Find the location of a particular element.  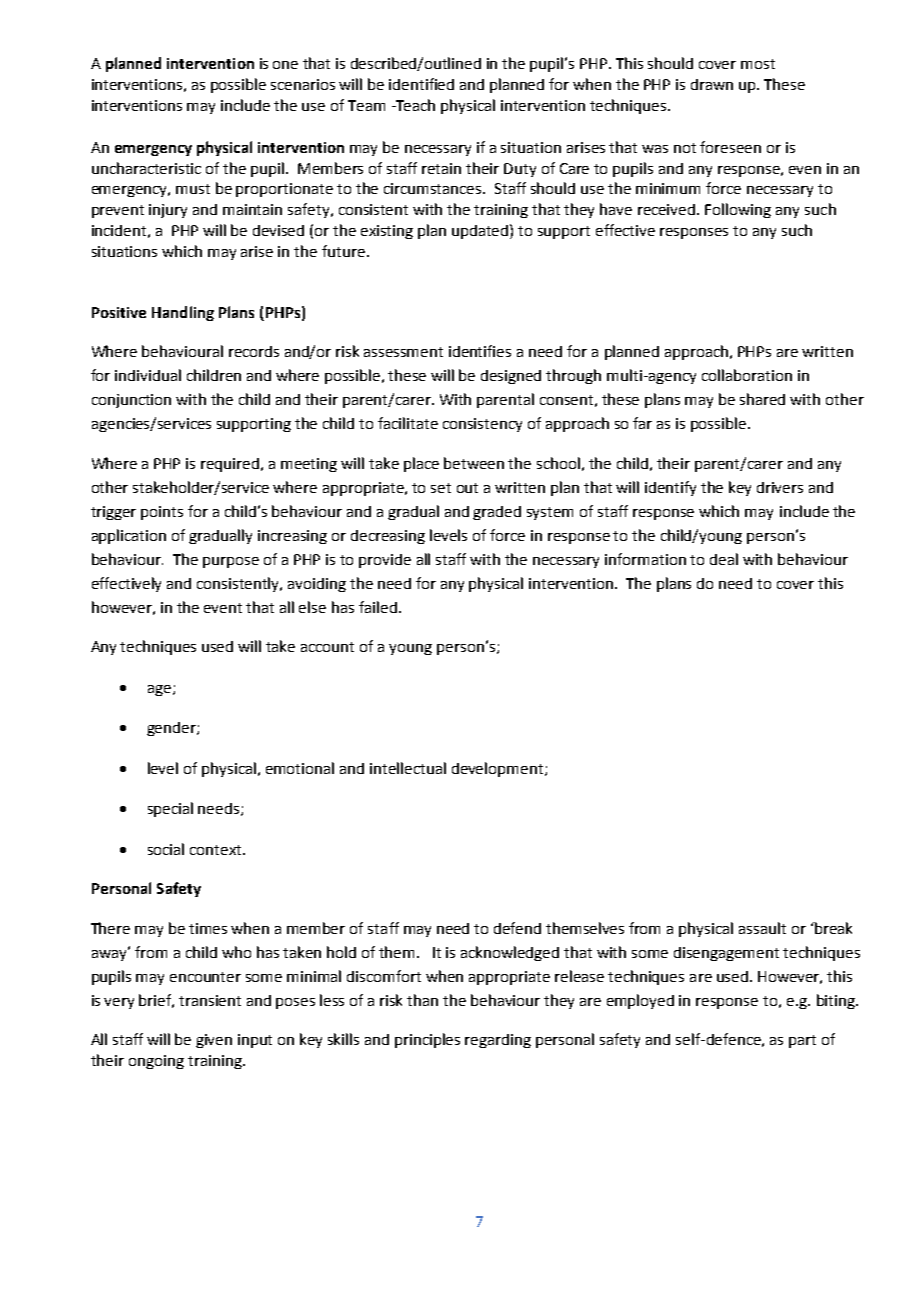

one is located at coordinates (285, 65).
